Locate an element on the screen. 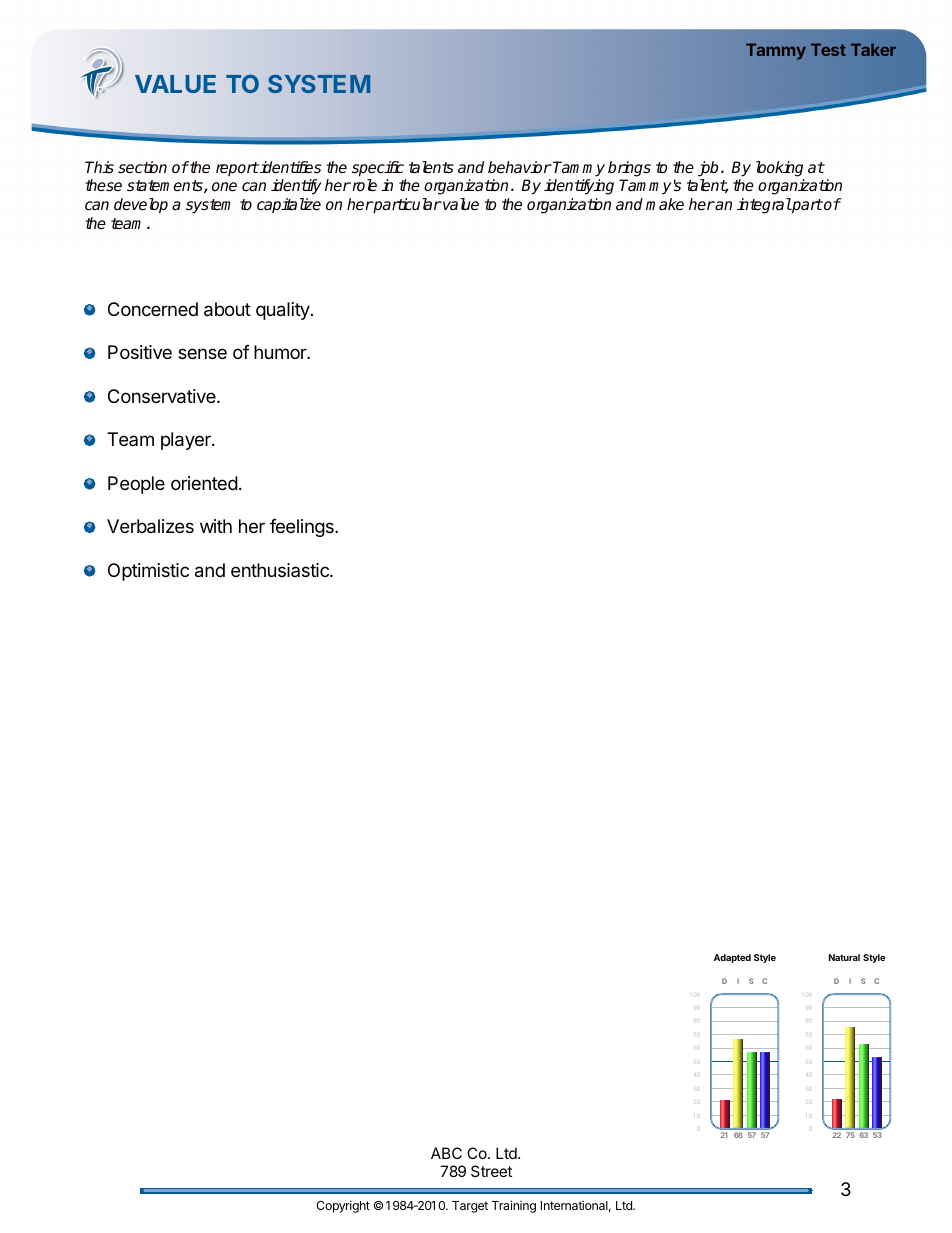 The image size is (952, 1233). report is located at coordinates (237, 169).
